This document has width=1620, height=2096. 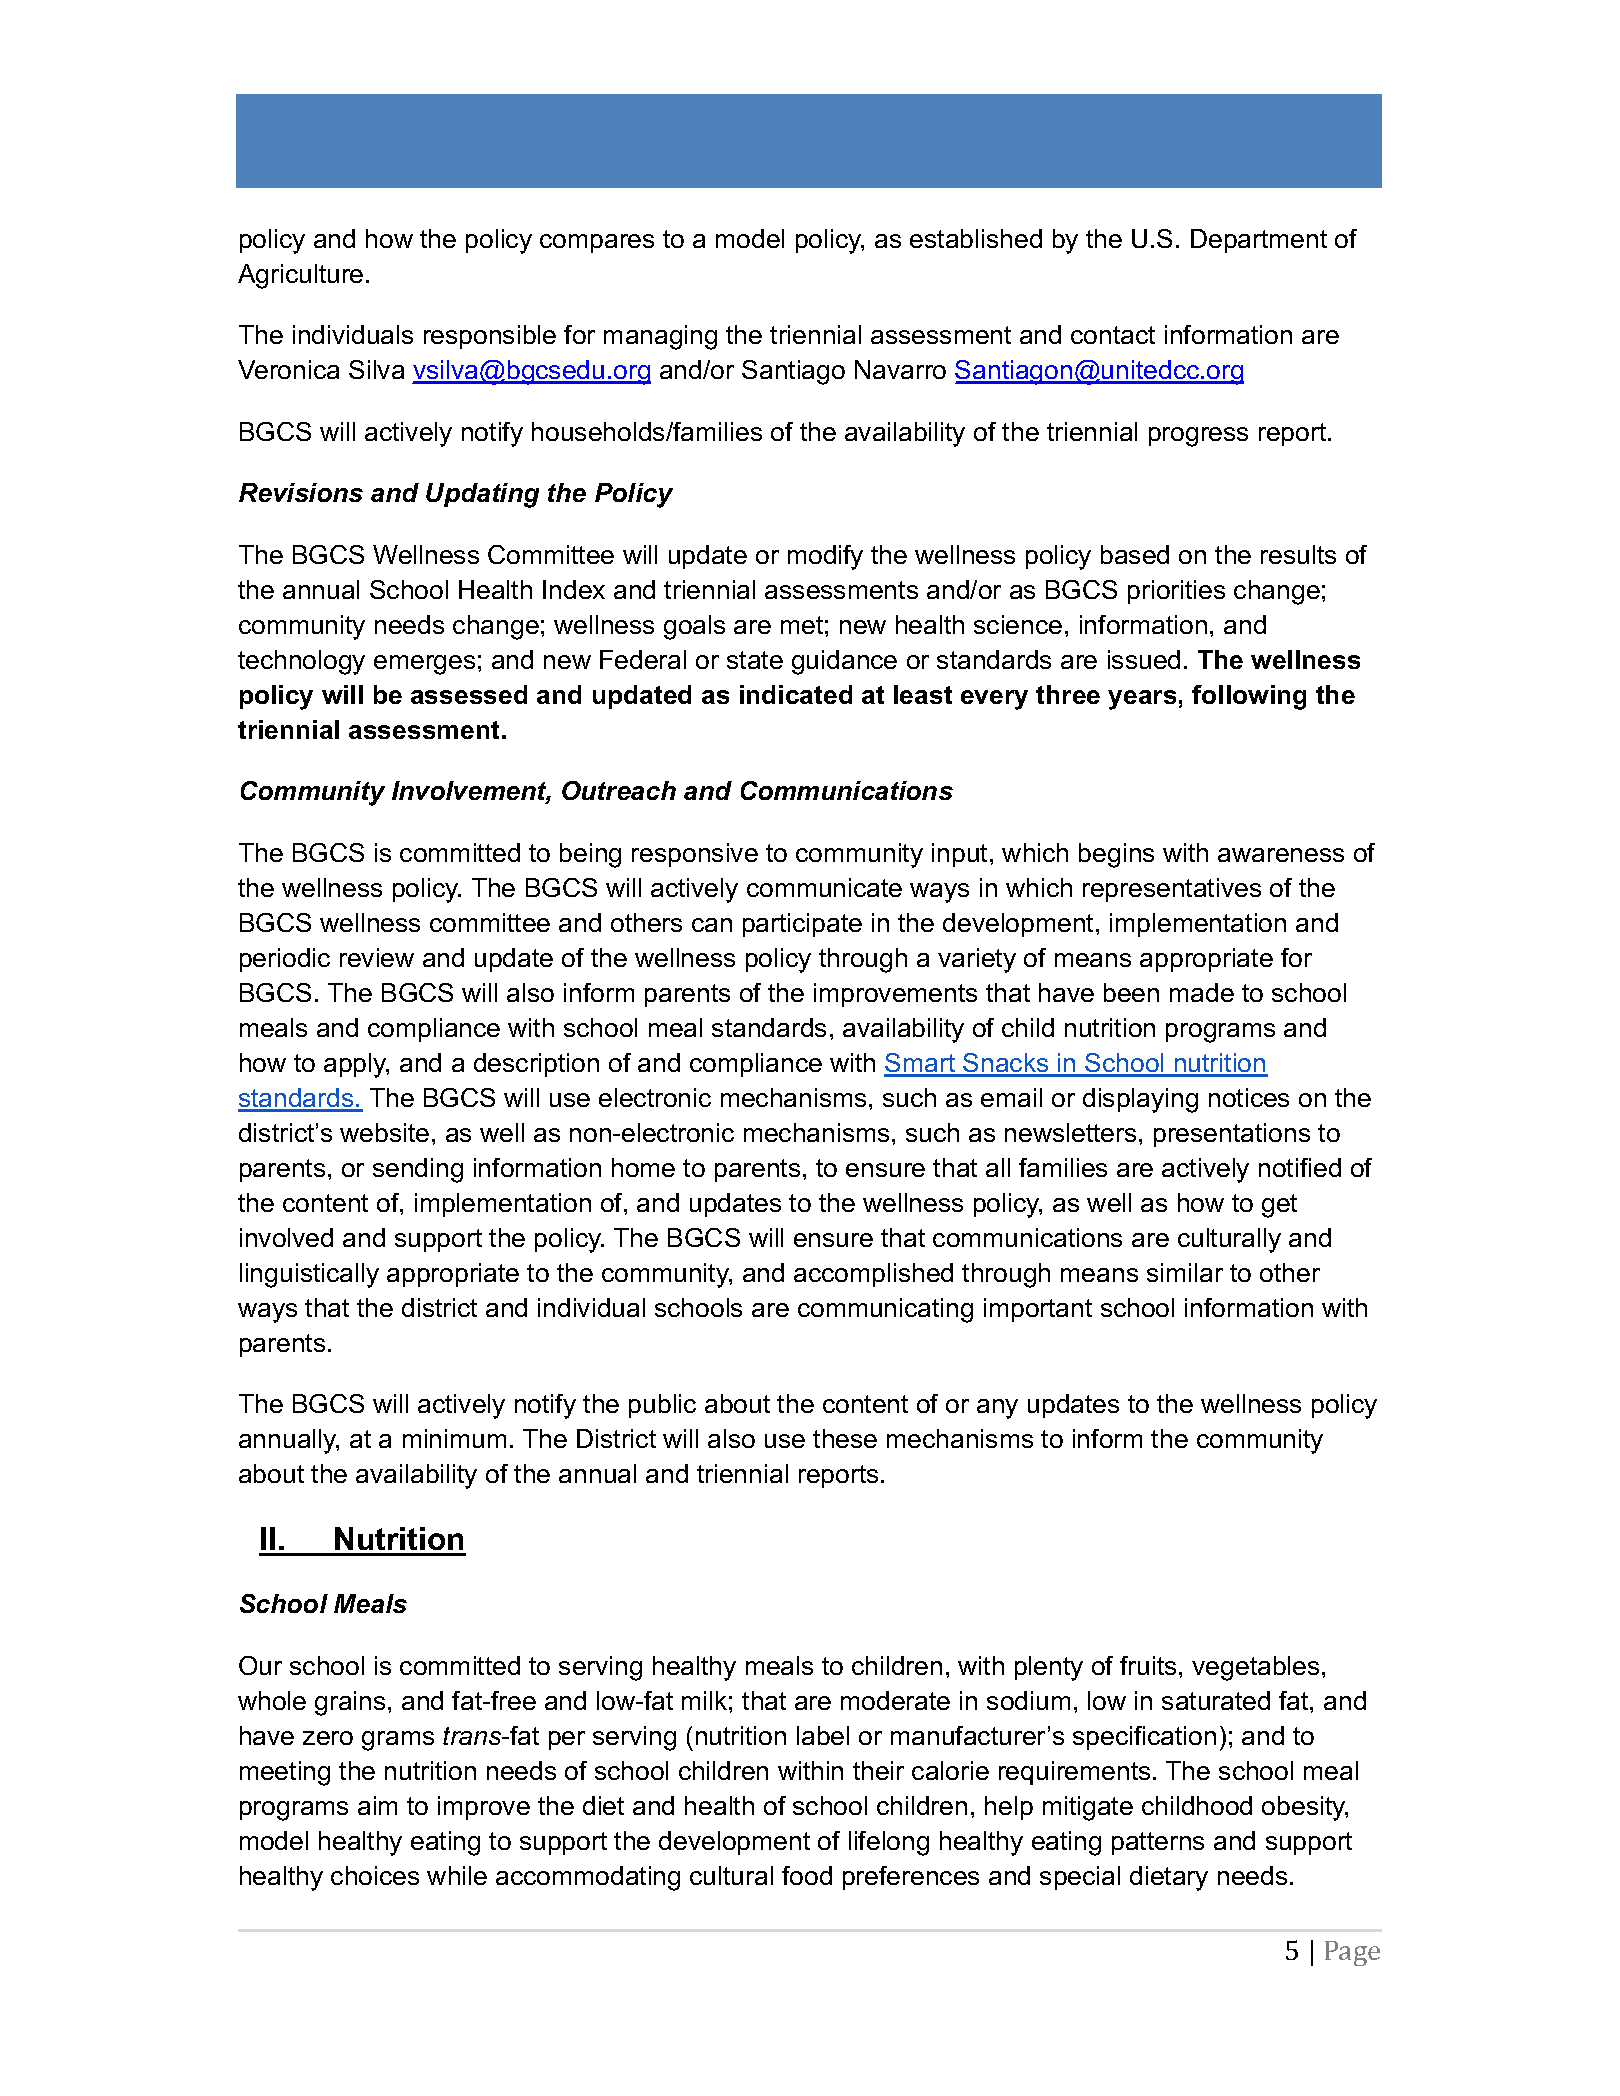 What do you see at coordinates (1249, 1097) in the document?
I see `notices` at bounding box center [1249, 1097].
